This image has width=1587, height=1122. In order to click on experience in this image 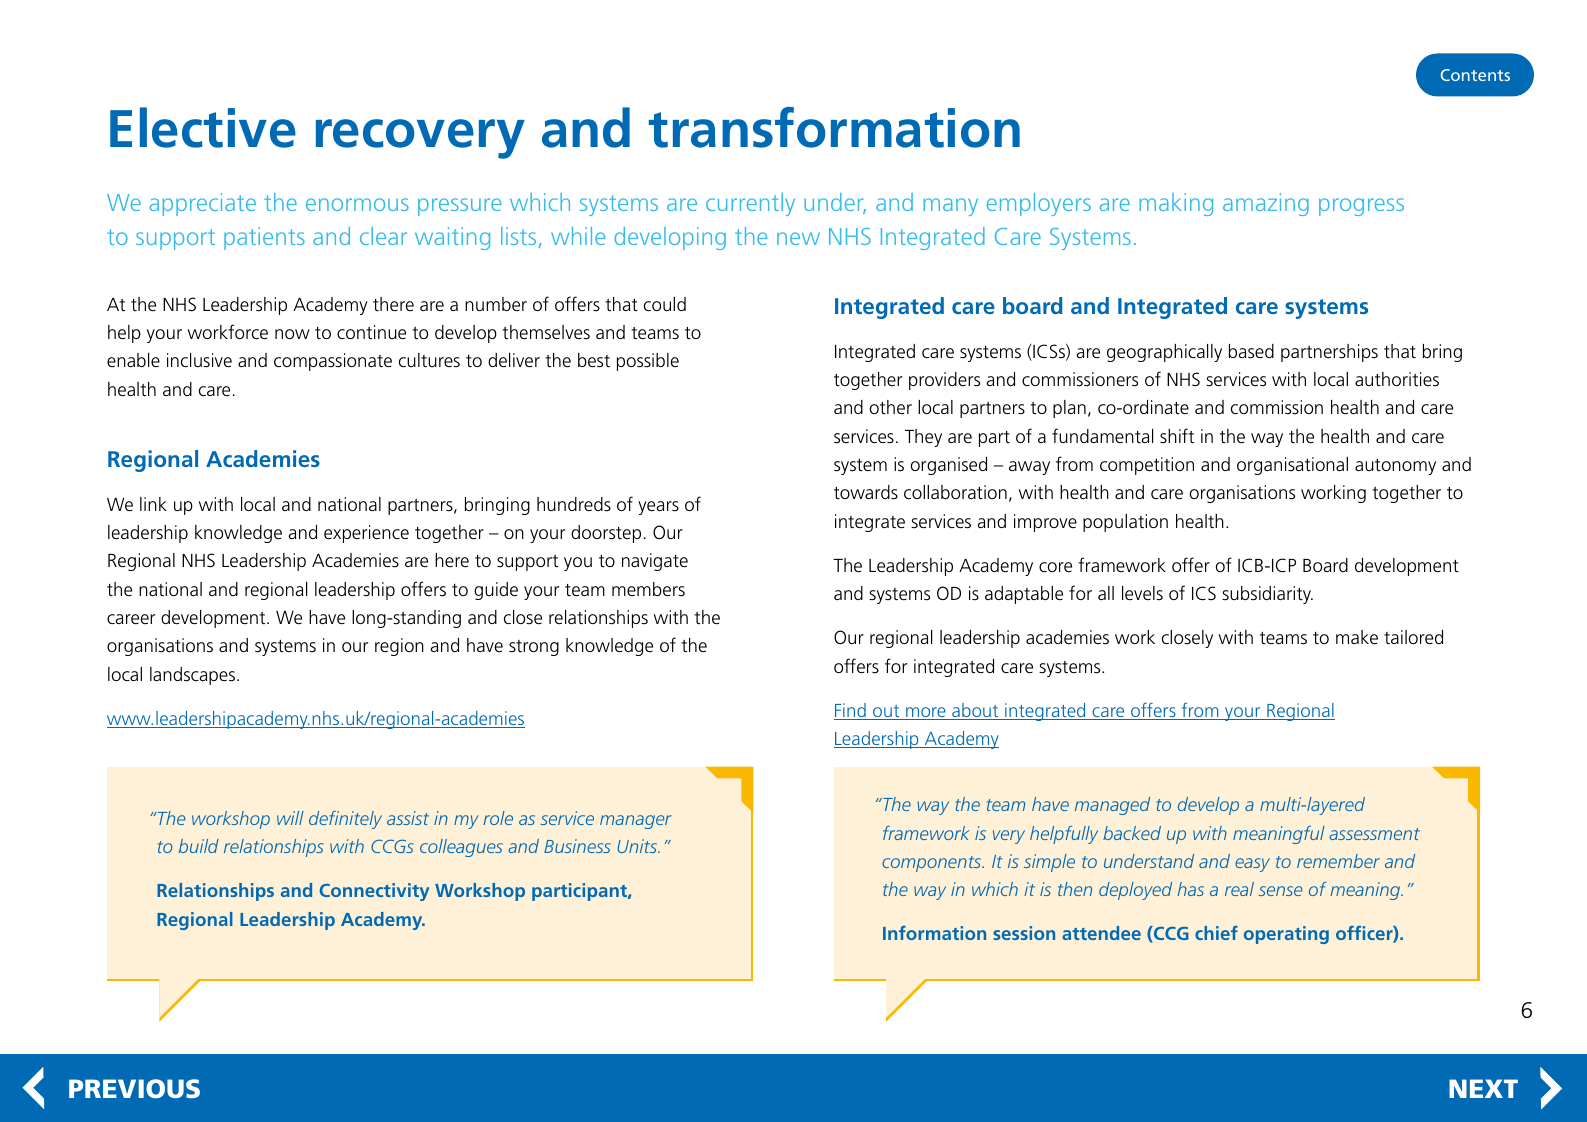, I will do `click(366, 534)`.
